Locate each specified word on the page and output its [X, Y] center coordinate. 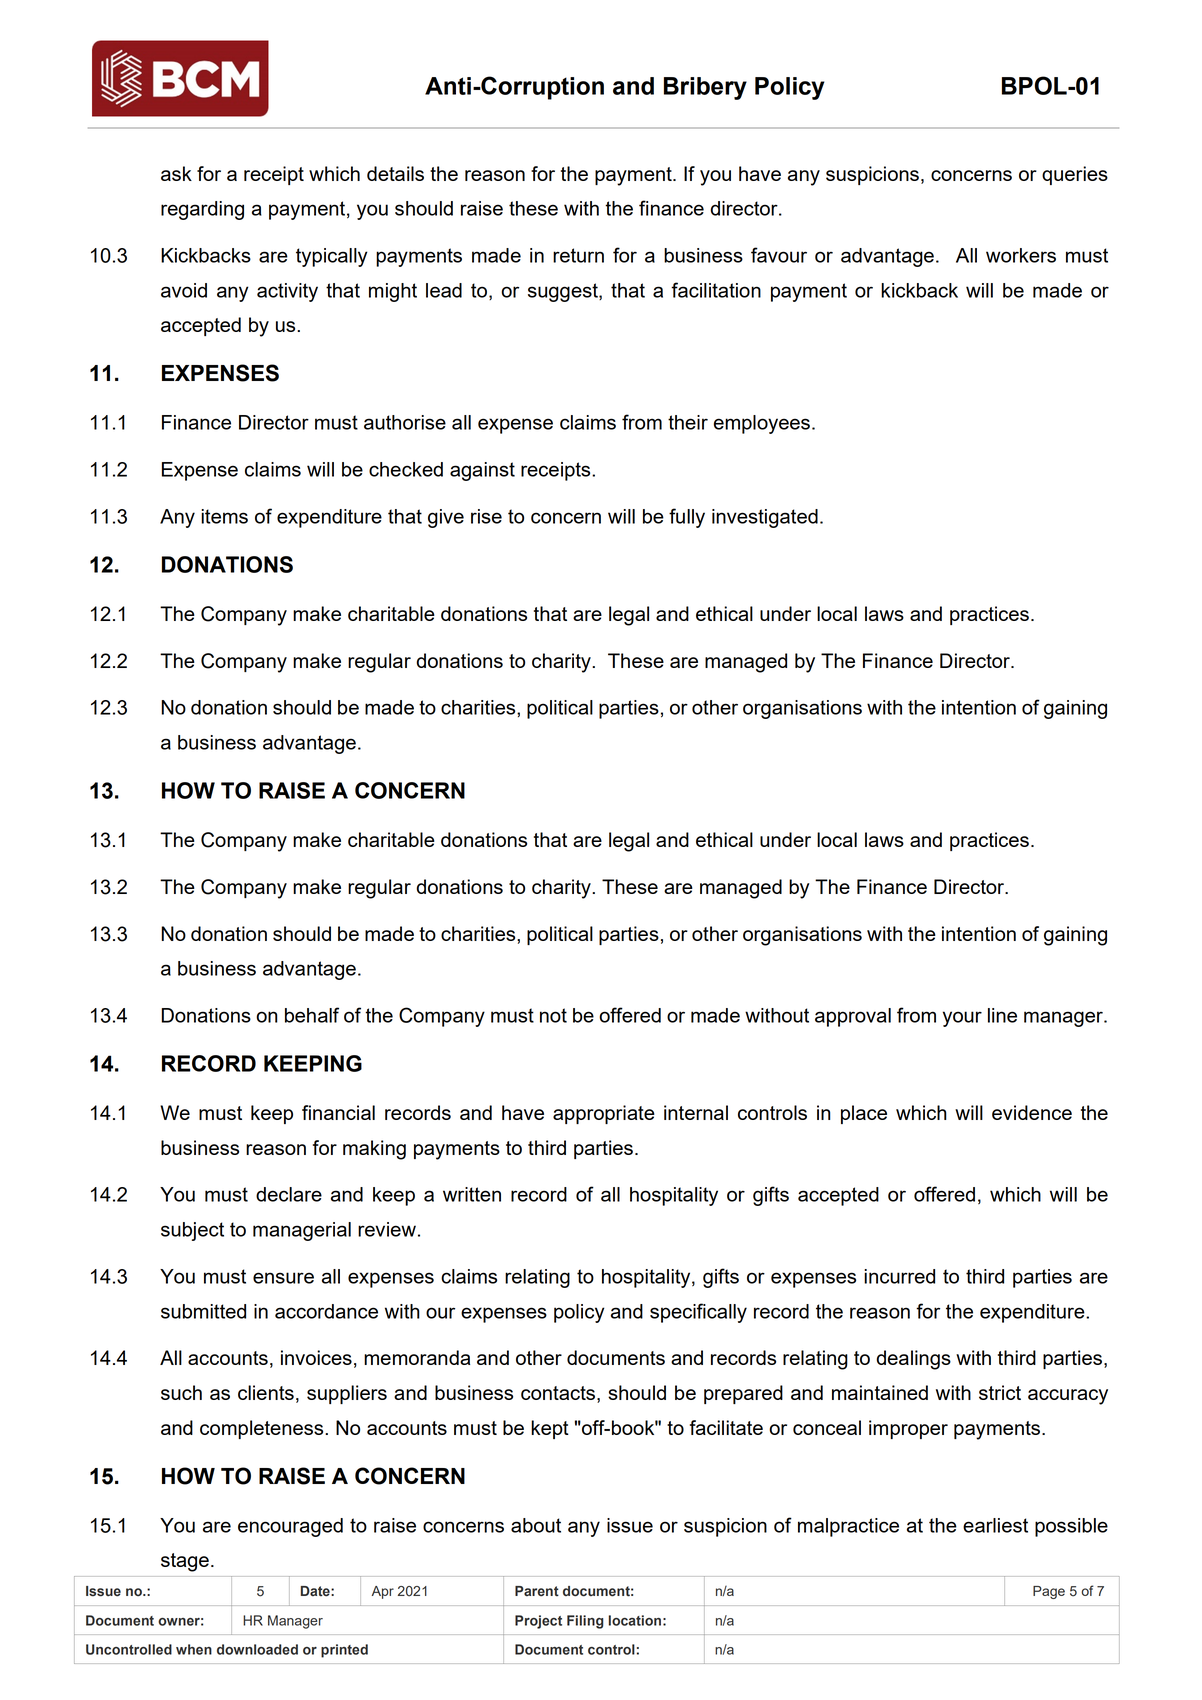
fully [687, 518]
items [224, 516]
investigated [765, 518]
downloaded [257, 1649]
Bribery [705, 88]
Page [1049, 1592]
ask [176, 173]
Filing [585, 1622]
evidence [1032, 1112]
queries [1075, 175]
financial [338, 1112]
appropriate [604, 1114]
